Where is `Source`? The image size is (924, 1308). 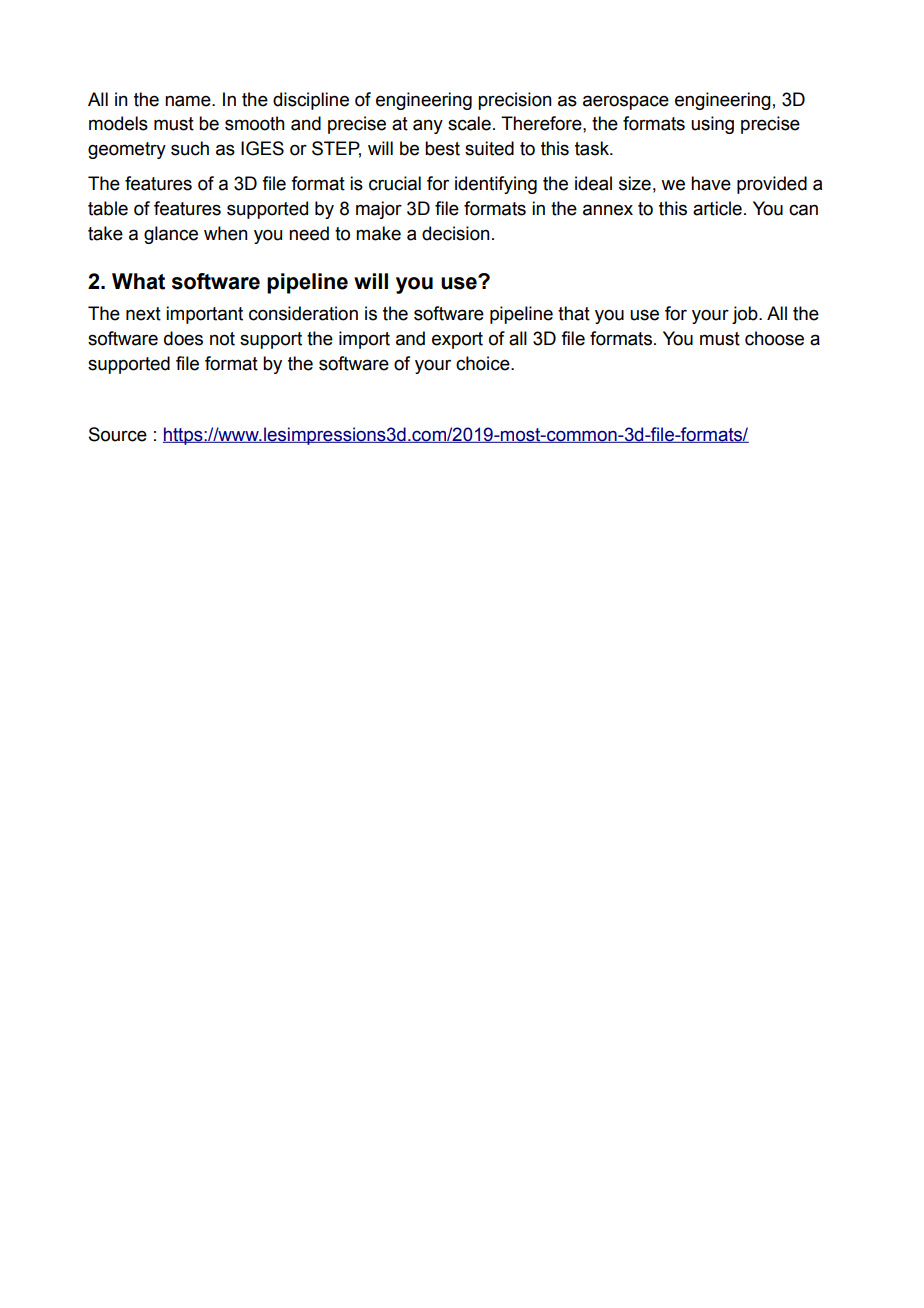 Source is located at coordinates (118, 434).
